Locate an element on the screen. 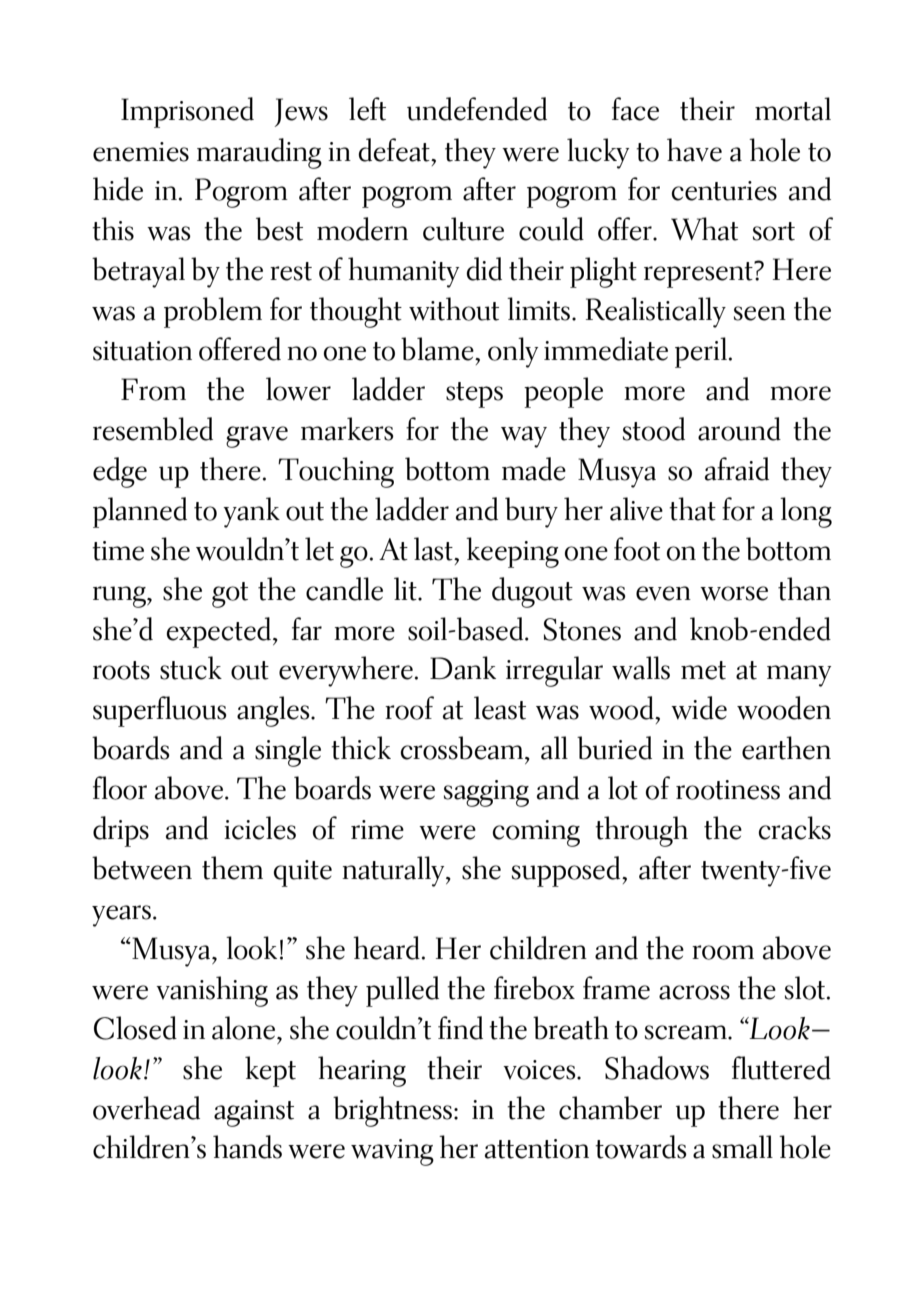  peril is located at coordinates (701, 352).
